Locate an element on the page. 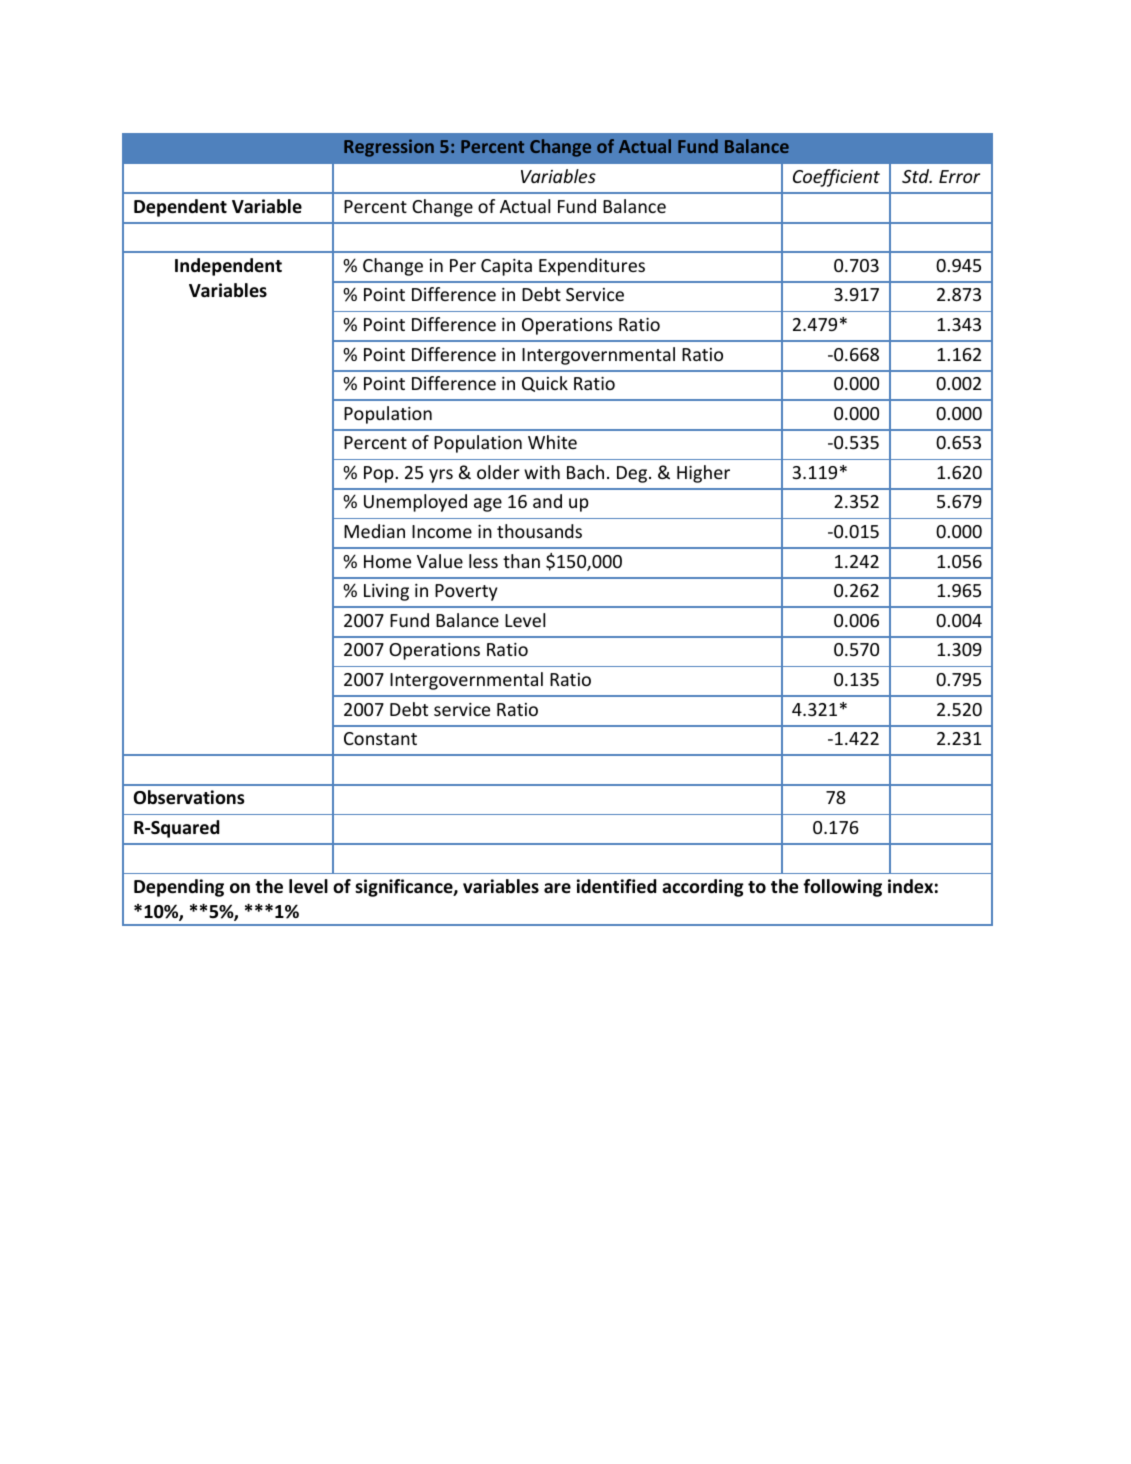 The height and width of the image is (1464, 1131). Regression is located at coordinates (389, 148).
